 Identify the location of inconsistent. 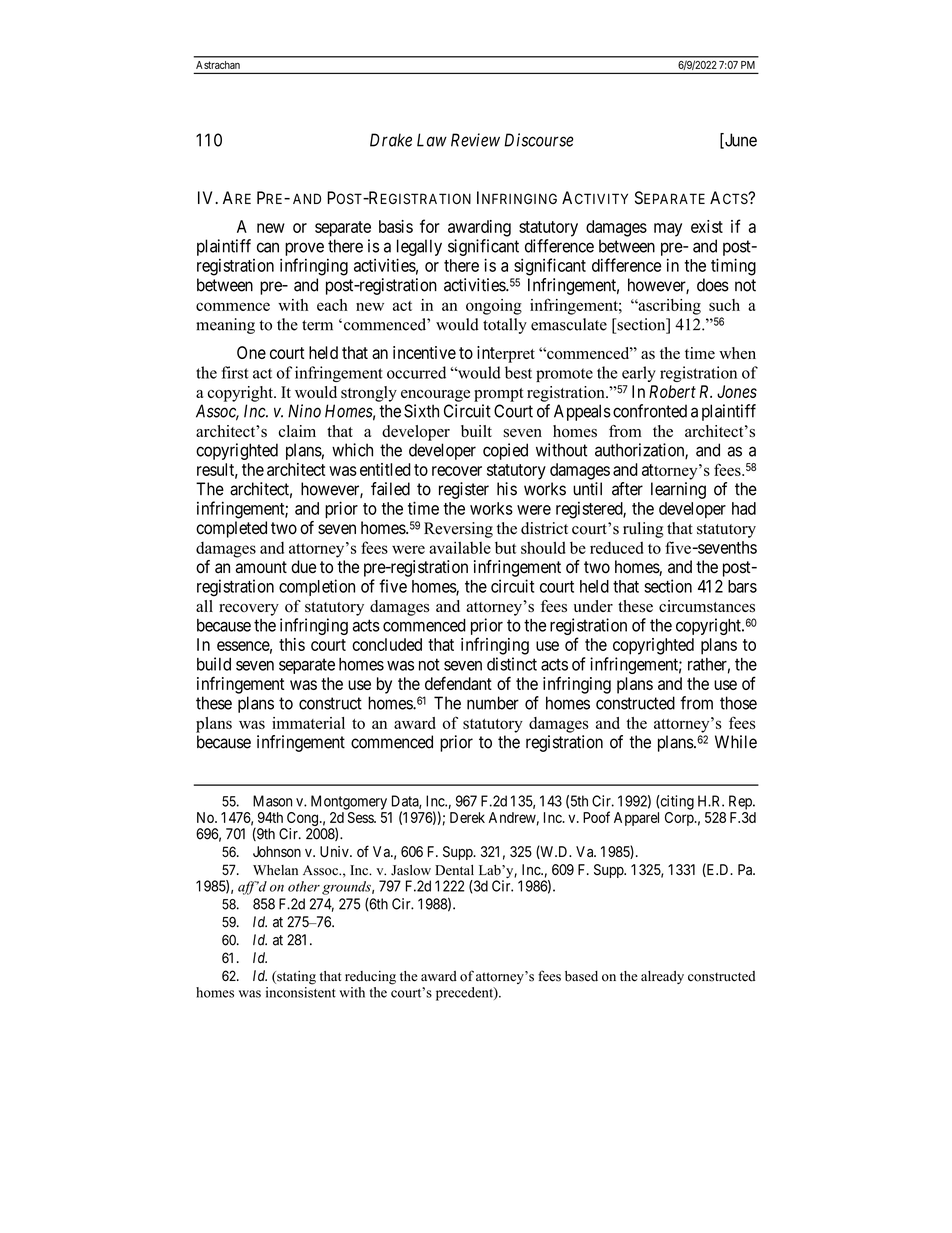
(301, 991).
